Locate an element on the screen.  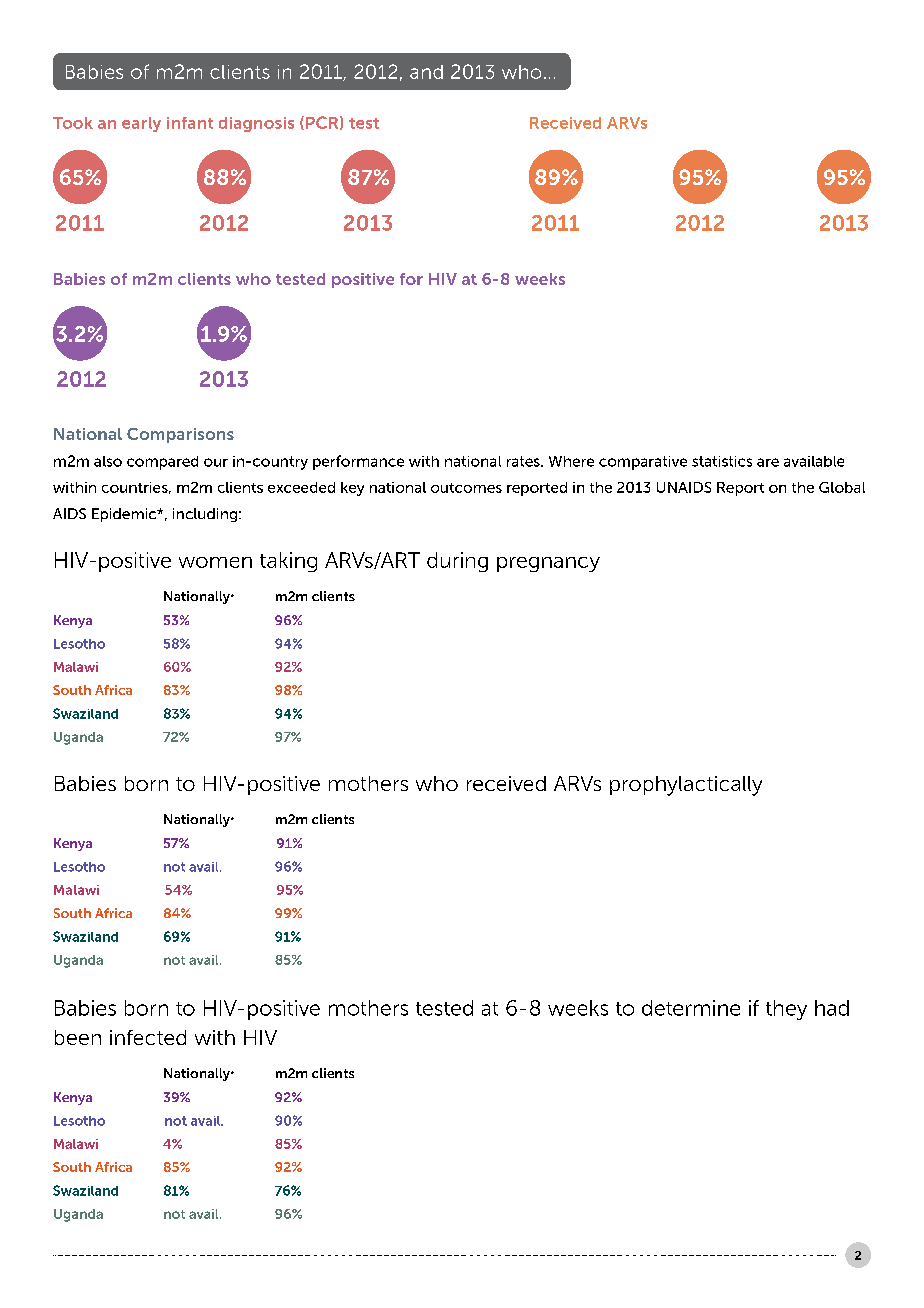
Comparisons is located at coordinates (180, 435).
